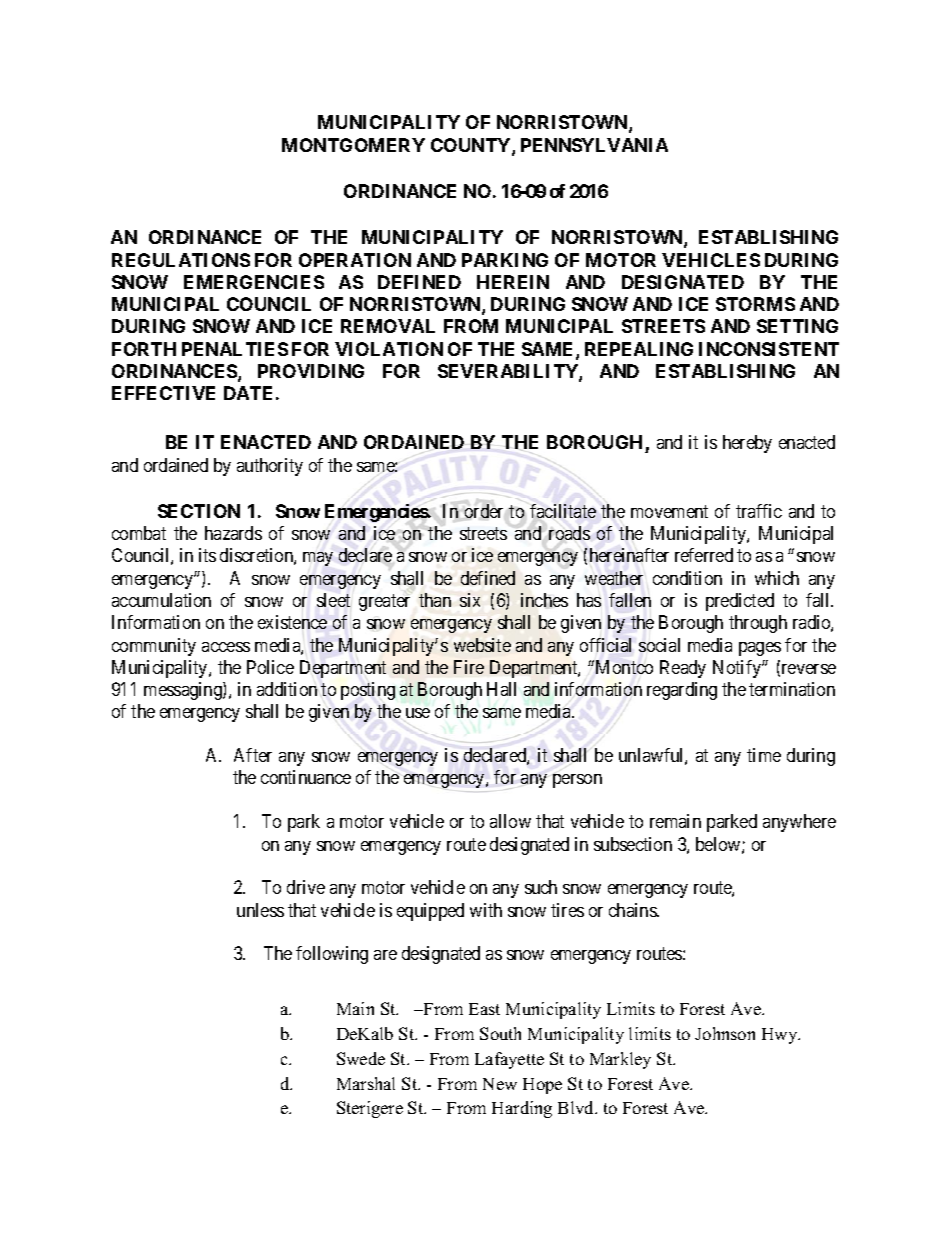 The height and width of the image is (1233, 952). Describe the element at coordinates (510, 821) in the image. I see `allow` at that location.
